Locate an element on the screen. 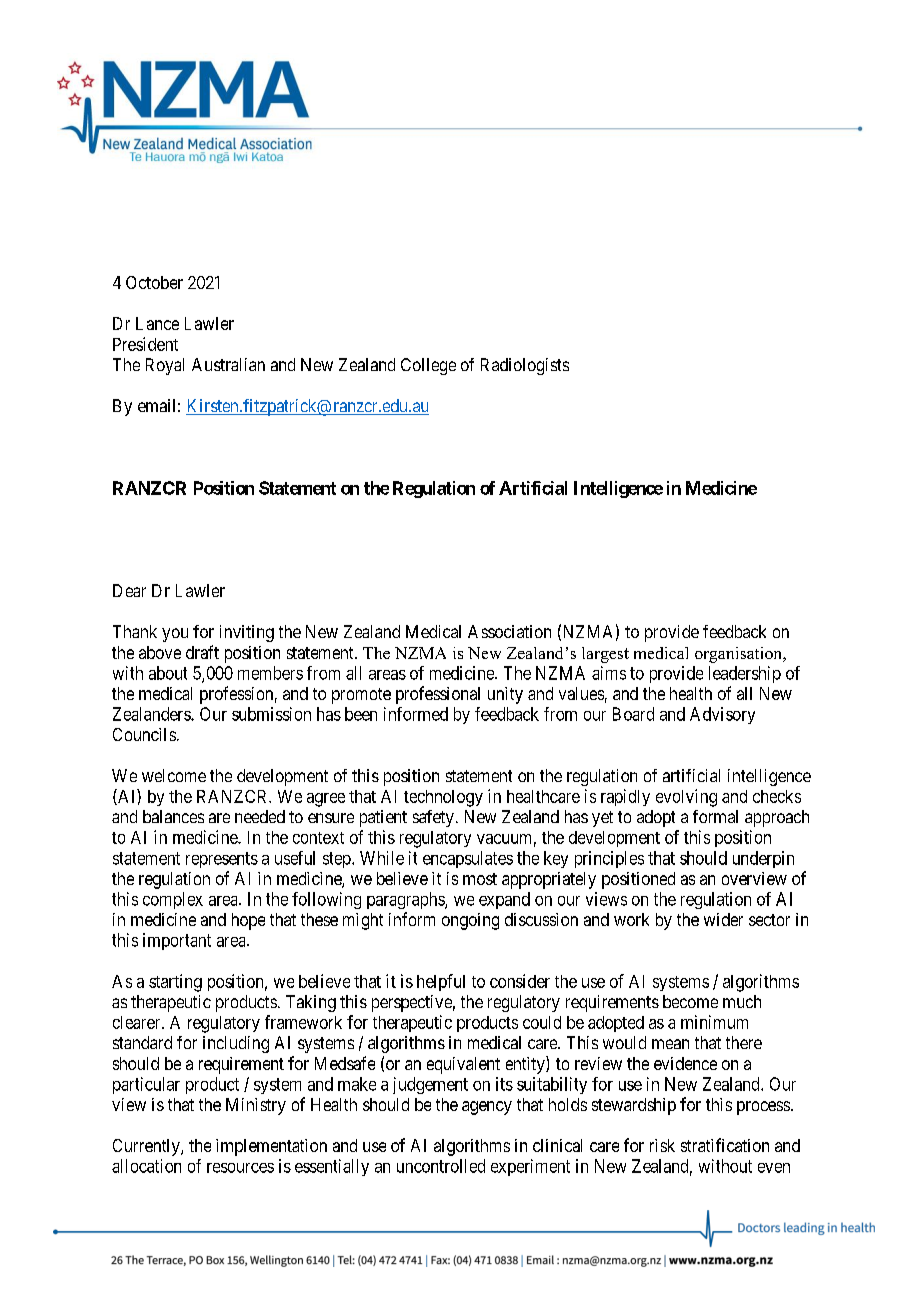  wider is located at coordinates (723, 919).
